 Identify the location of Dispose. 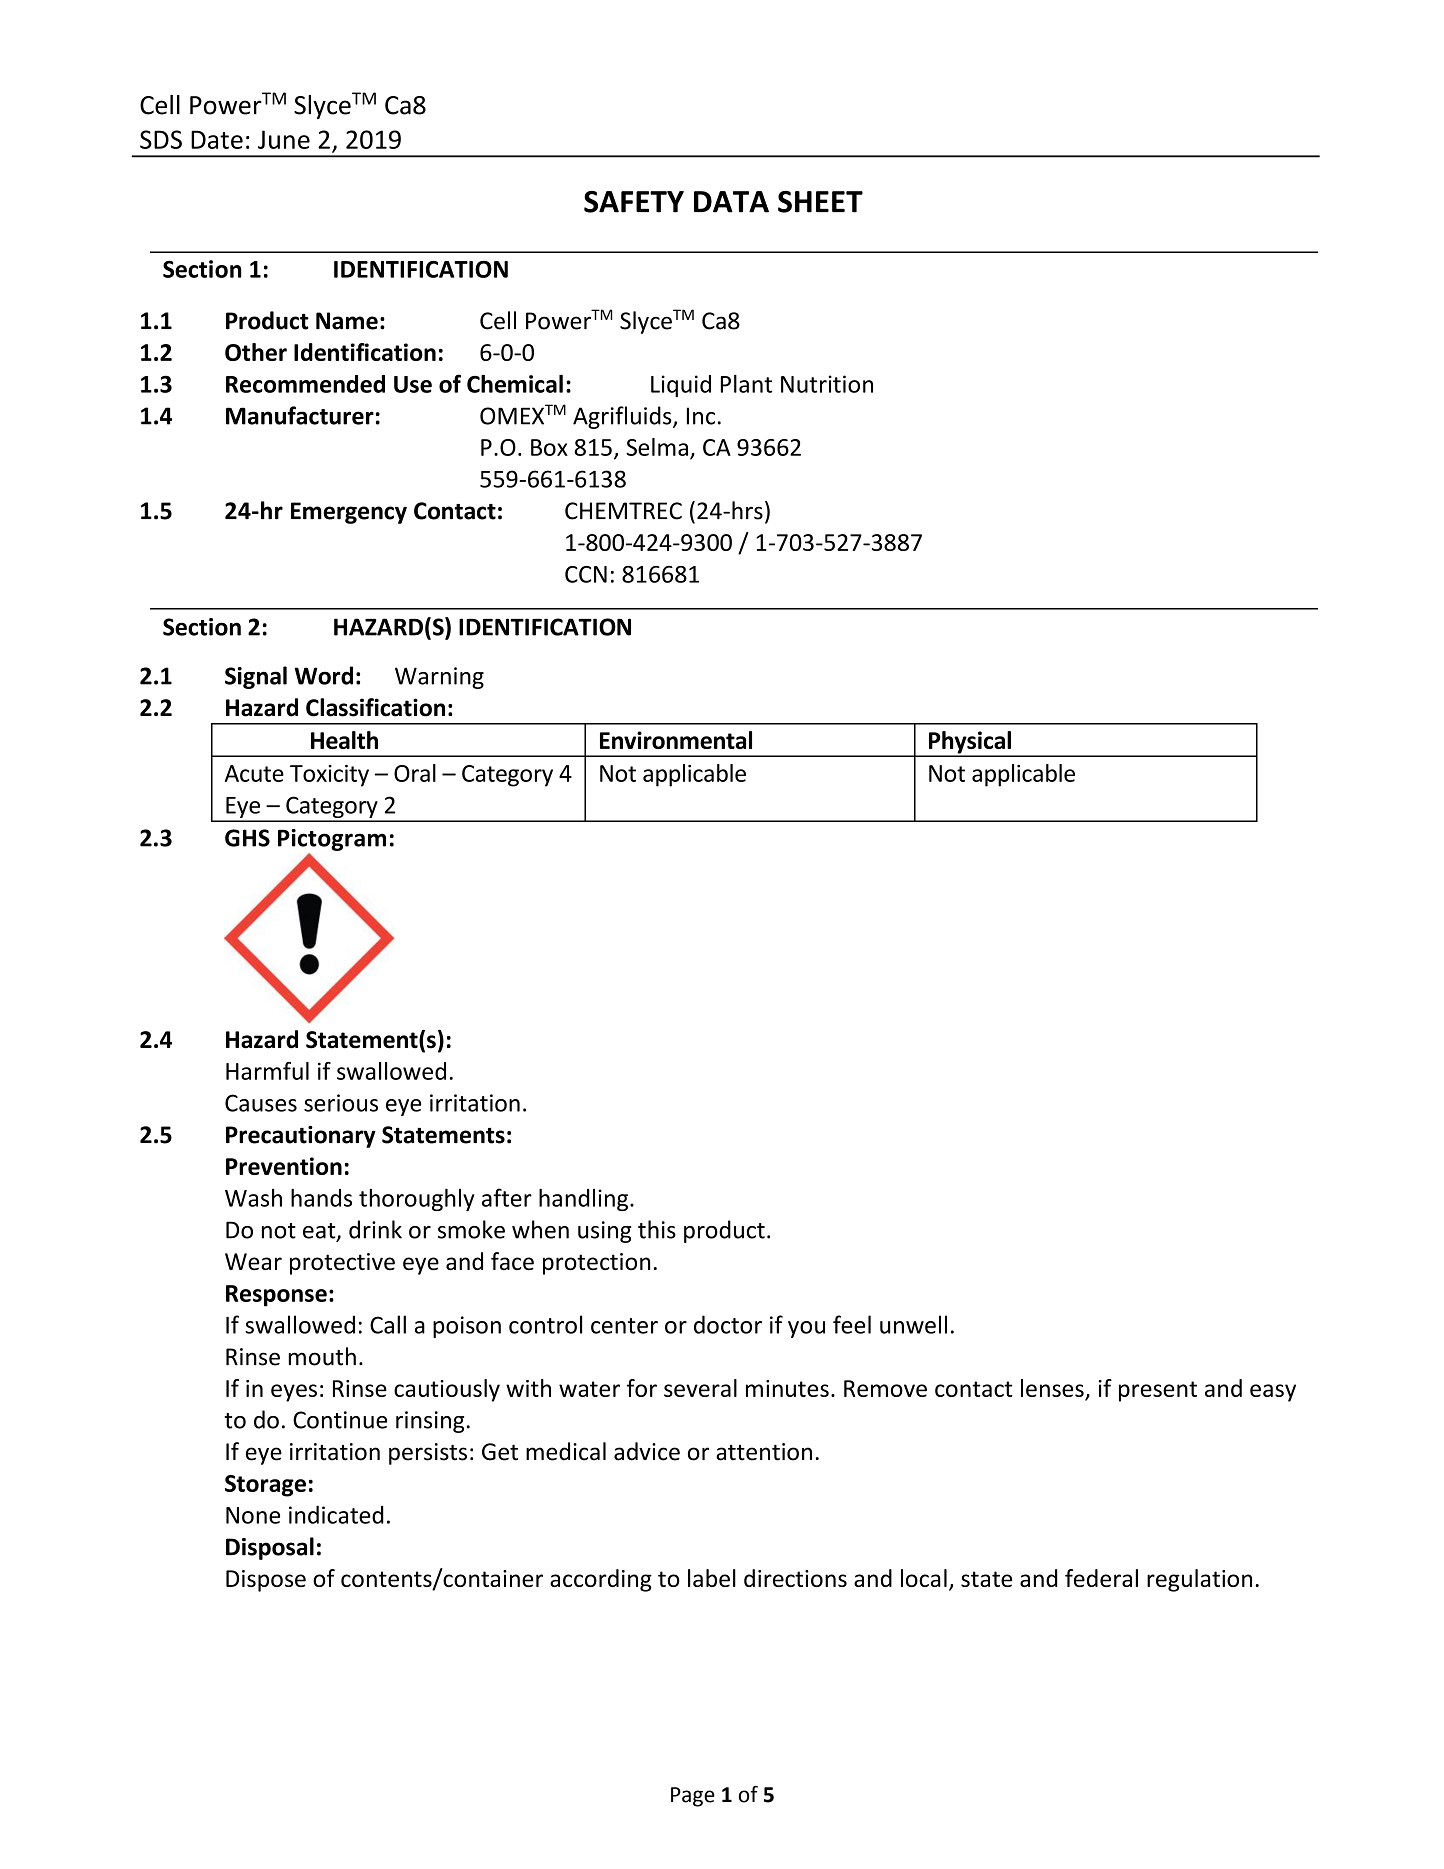
(266, 1581).
